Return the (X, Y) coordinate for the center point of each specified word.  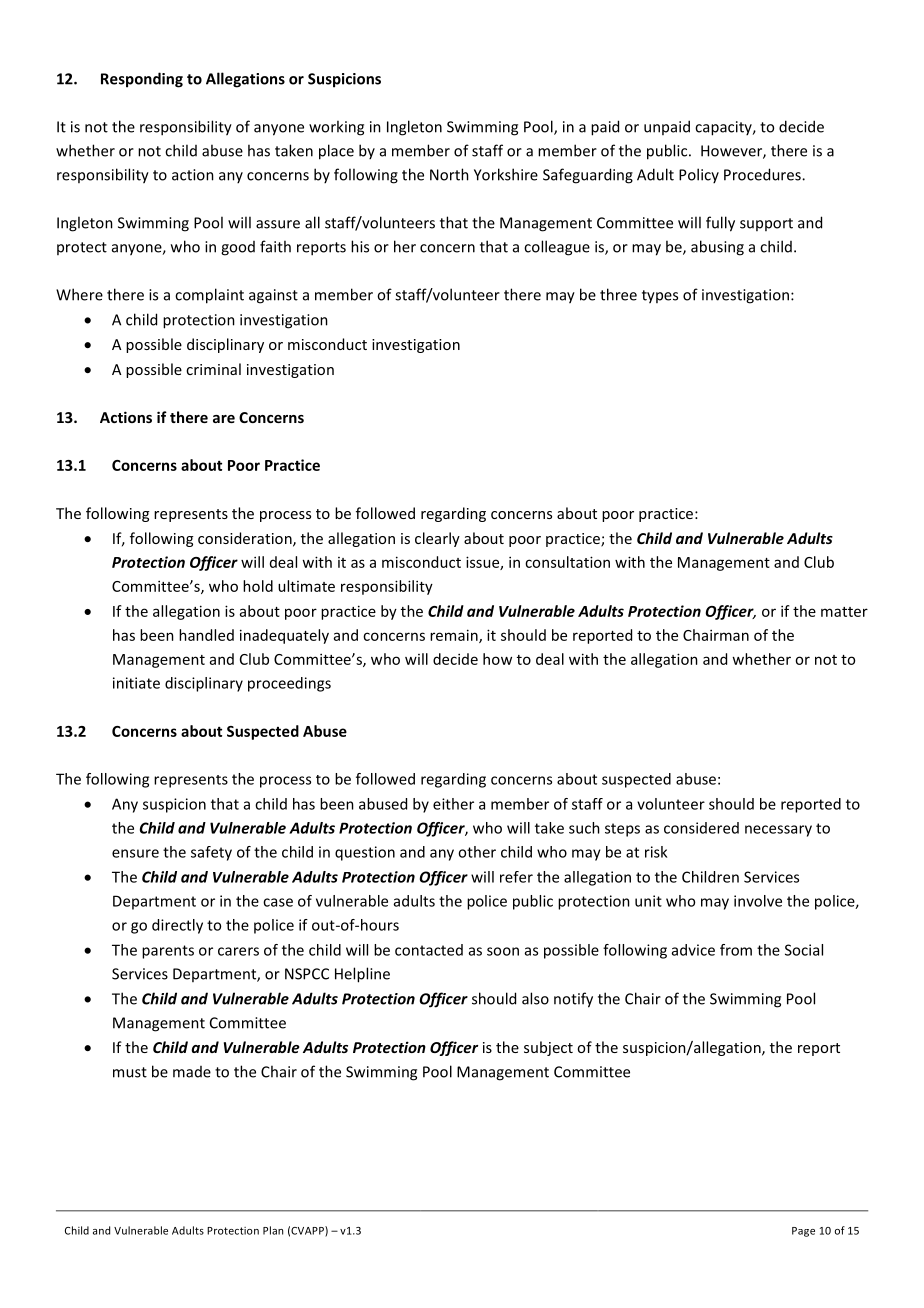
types (660, 297)
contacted (429, 950)
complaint (209, 296)
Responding (142, 80)
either (453, 804)
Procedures (763, 174)
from (736, 950)
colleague (557, 248)
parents (168, 952)
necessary (778, 831)
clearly (437, 539)
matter (844, 612)
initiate (136, 683)
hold (258, 586)
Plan (273, 1230)
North (449, 174)
